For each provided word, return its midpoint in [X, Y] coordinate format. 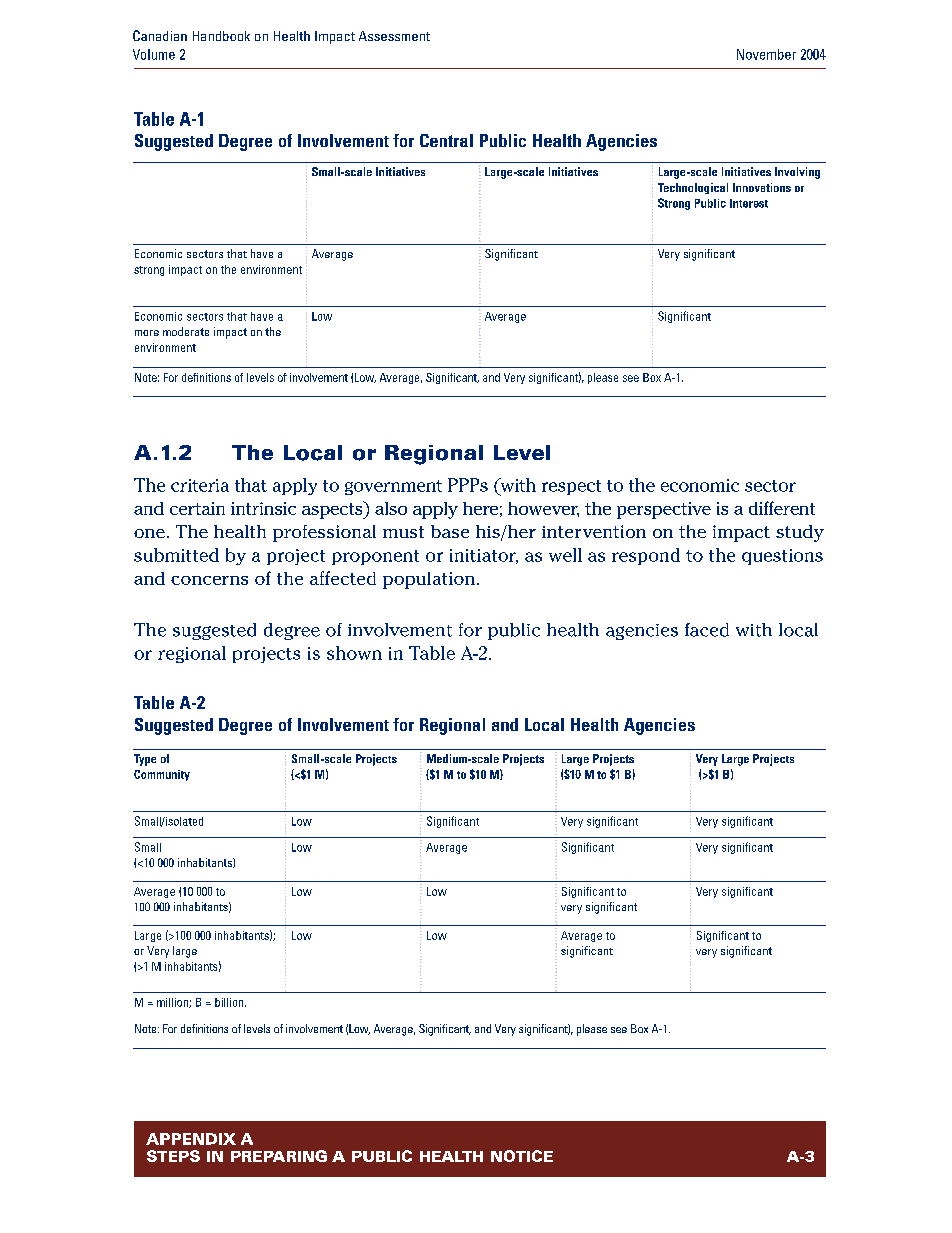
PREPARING [279, 1156]
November [766, 54]
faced [707, 630]
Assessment [394, 36]
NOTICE [522, 1156]
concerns [209, 580]
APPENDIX [191, 1139]
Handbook [221, 36]
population [429, 580]
